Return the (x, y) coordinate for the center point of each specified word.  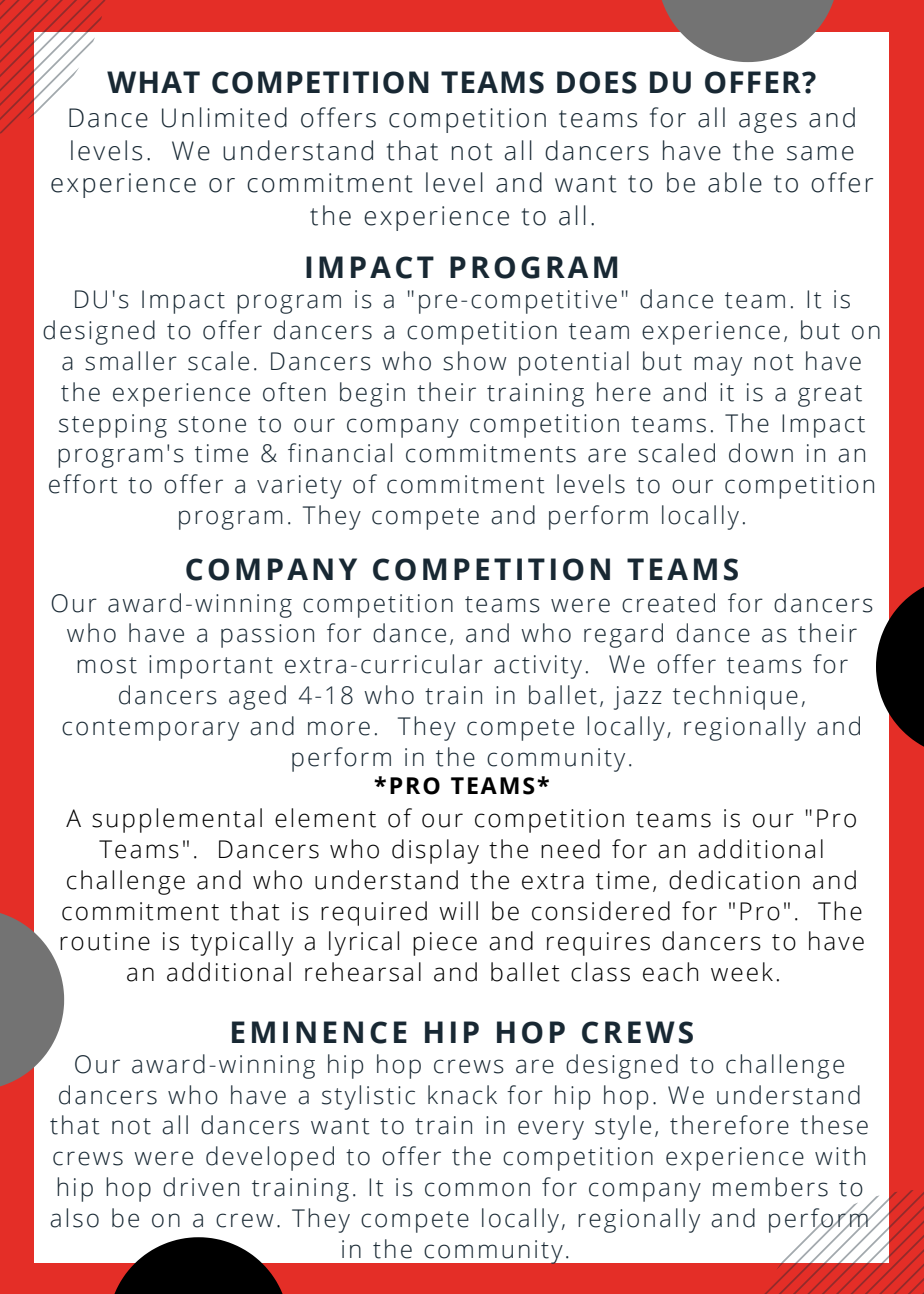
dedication (734, 880)
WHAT (153, 82)
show (474, 361)
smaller (131, 361)
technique (735, 697)
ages (768, 123)
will (458, 910)
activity (538, 667)
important (211, 667)
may (718, 366)
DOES (597, 82)
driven (201, 1187)
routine (105, 941)
